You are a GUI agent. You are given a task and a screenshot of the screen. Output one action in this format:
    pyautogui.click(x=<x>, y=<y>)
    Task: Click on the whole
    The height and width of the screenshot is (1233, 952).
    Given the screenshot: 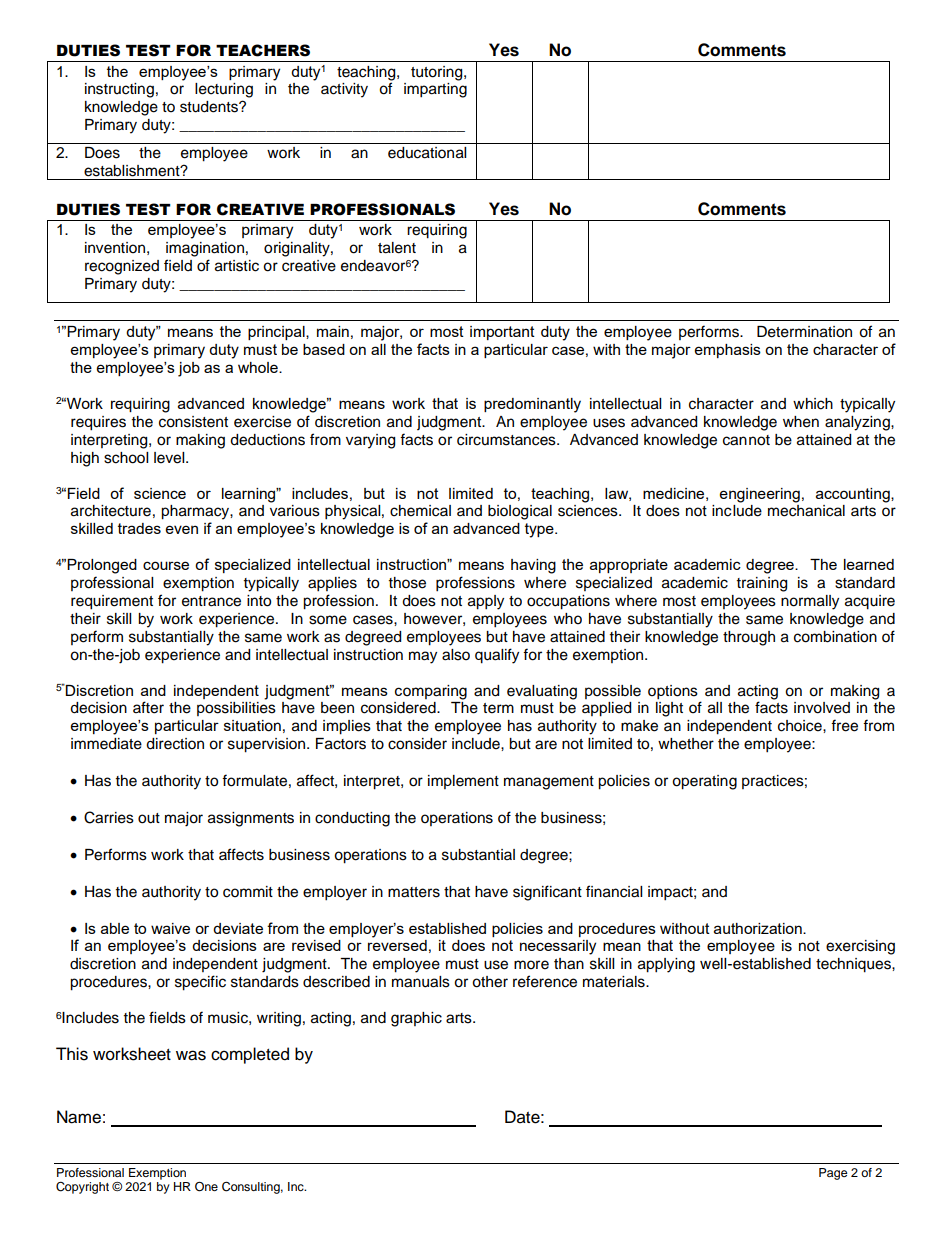 What is the action you would take?
    pyautogui.click(x=259, y=367)
